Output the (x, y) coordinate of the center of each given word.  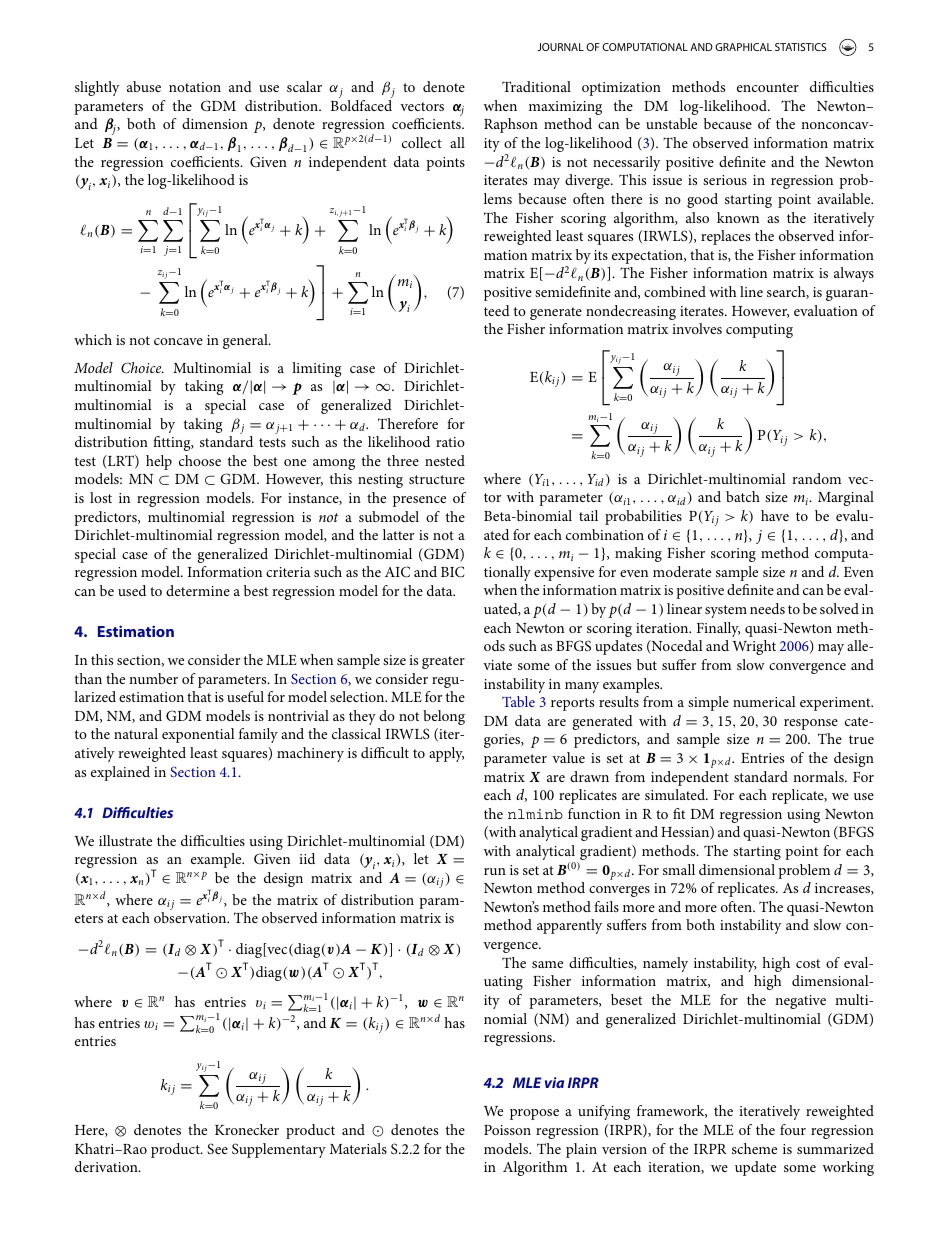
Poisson (507, 1130)
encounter (768, 87)
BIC (453, 571)
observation (191, 917)
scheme (754, 1148)
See (217, 1148)
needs (767, 608)
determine (198, 590)
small (679, 869)
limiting (316, 369)
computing (759, 331)
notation (195, 87)
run (495, 871)
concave (178, 341)
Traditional (536, 86)
